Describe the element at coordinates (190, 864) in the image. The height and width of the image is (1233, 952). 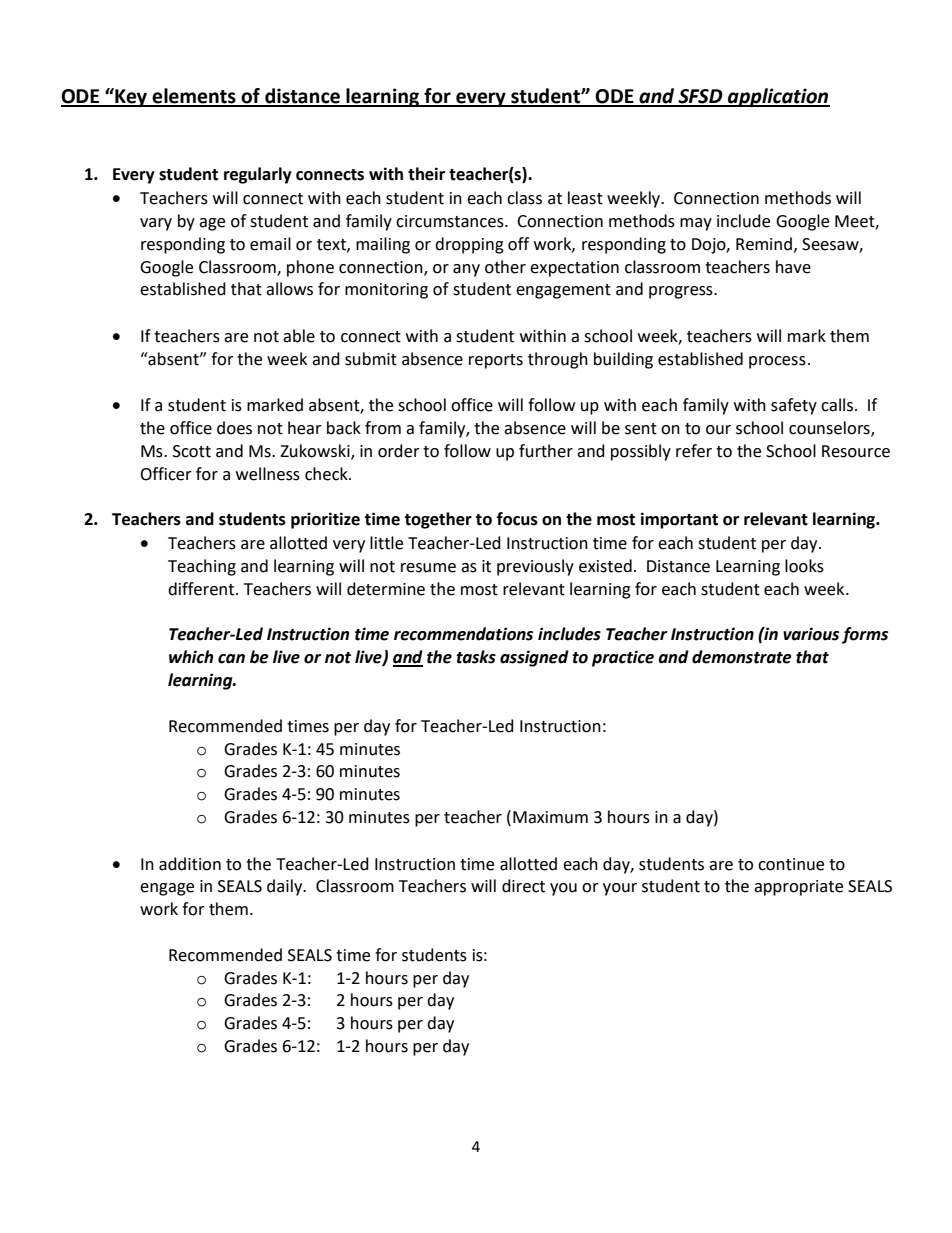
I see `addition` at that location.
